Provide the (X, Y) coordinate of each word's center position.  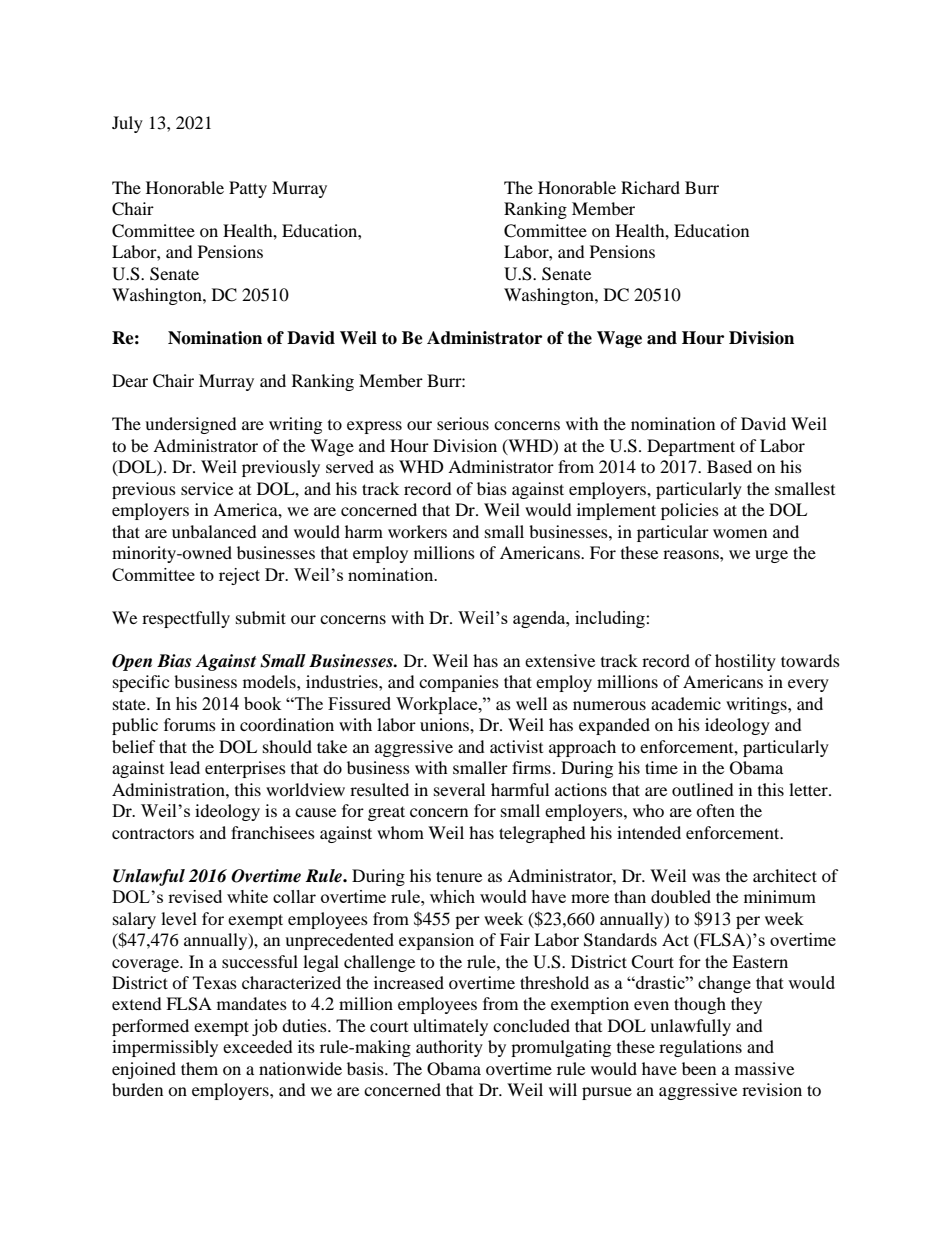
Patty (248, 189)
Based (729, 466)
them (199, 1068)
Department (691, 447)
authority (449, 1048)
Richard (650, 187)
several (459, 789)
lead (185, 767)
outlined (703, 789)
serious (463, 423)
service (207, 488)
